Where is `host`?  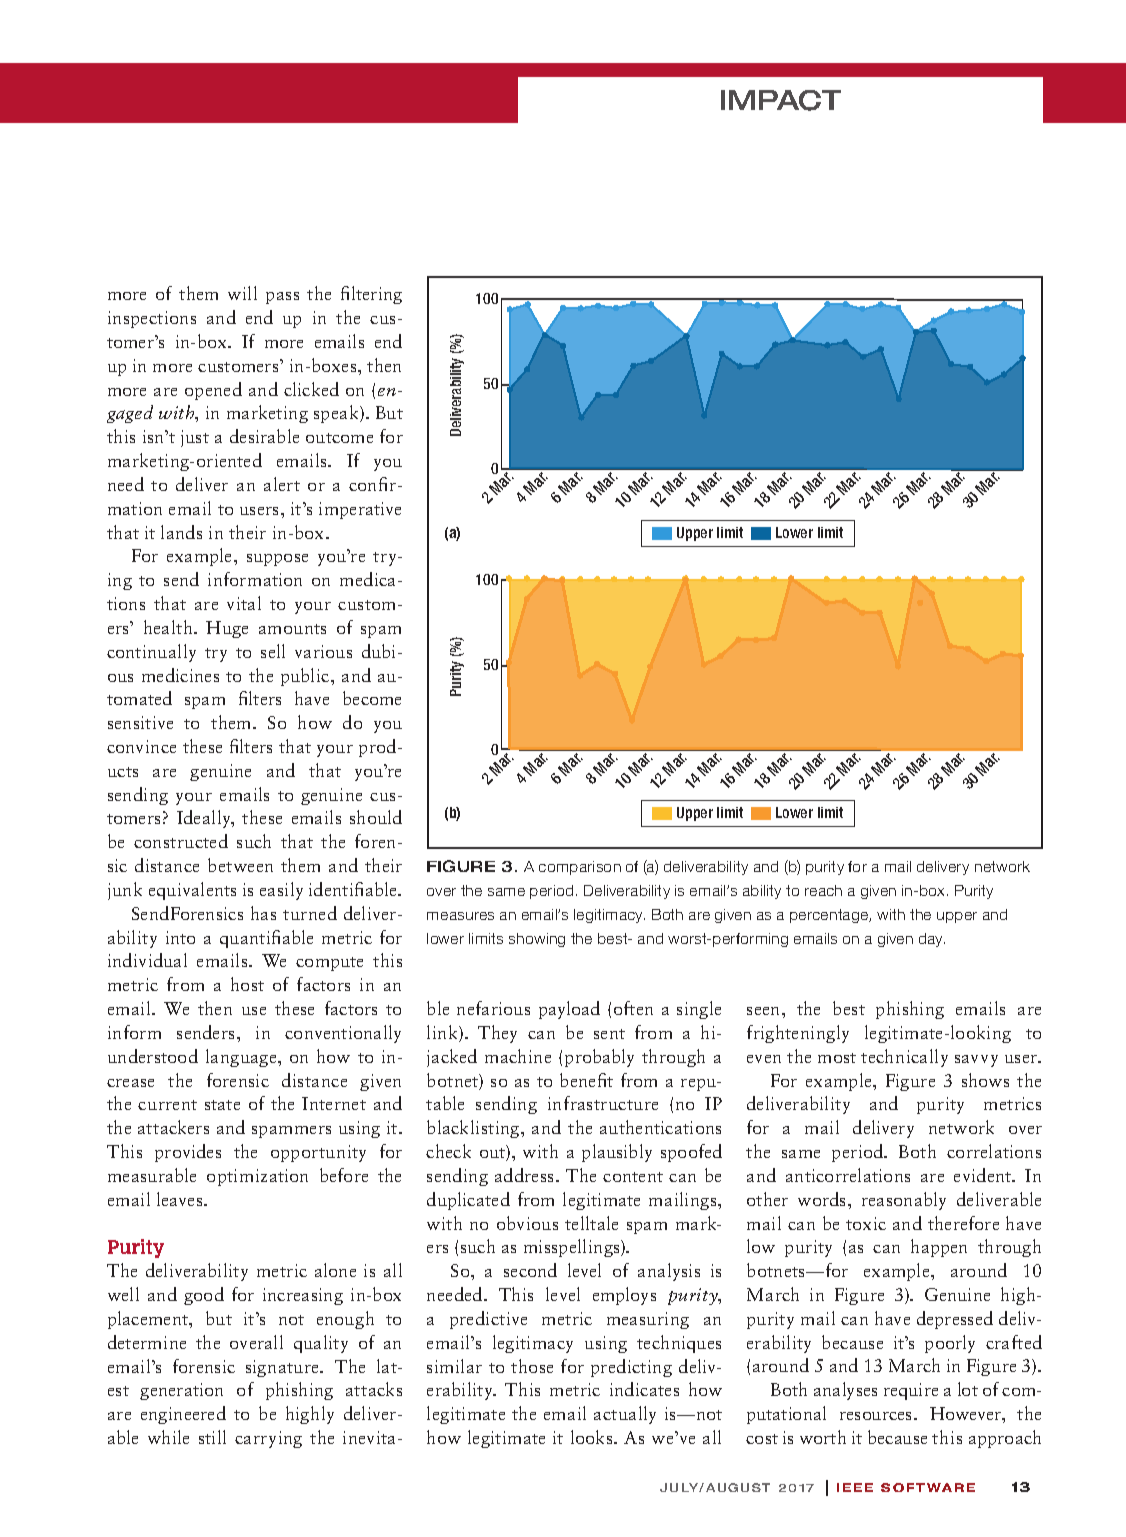
host is located at coordinates (247, 984).
